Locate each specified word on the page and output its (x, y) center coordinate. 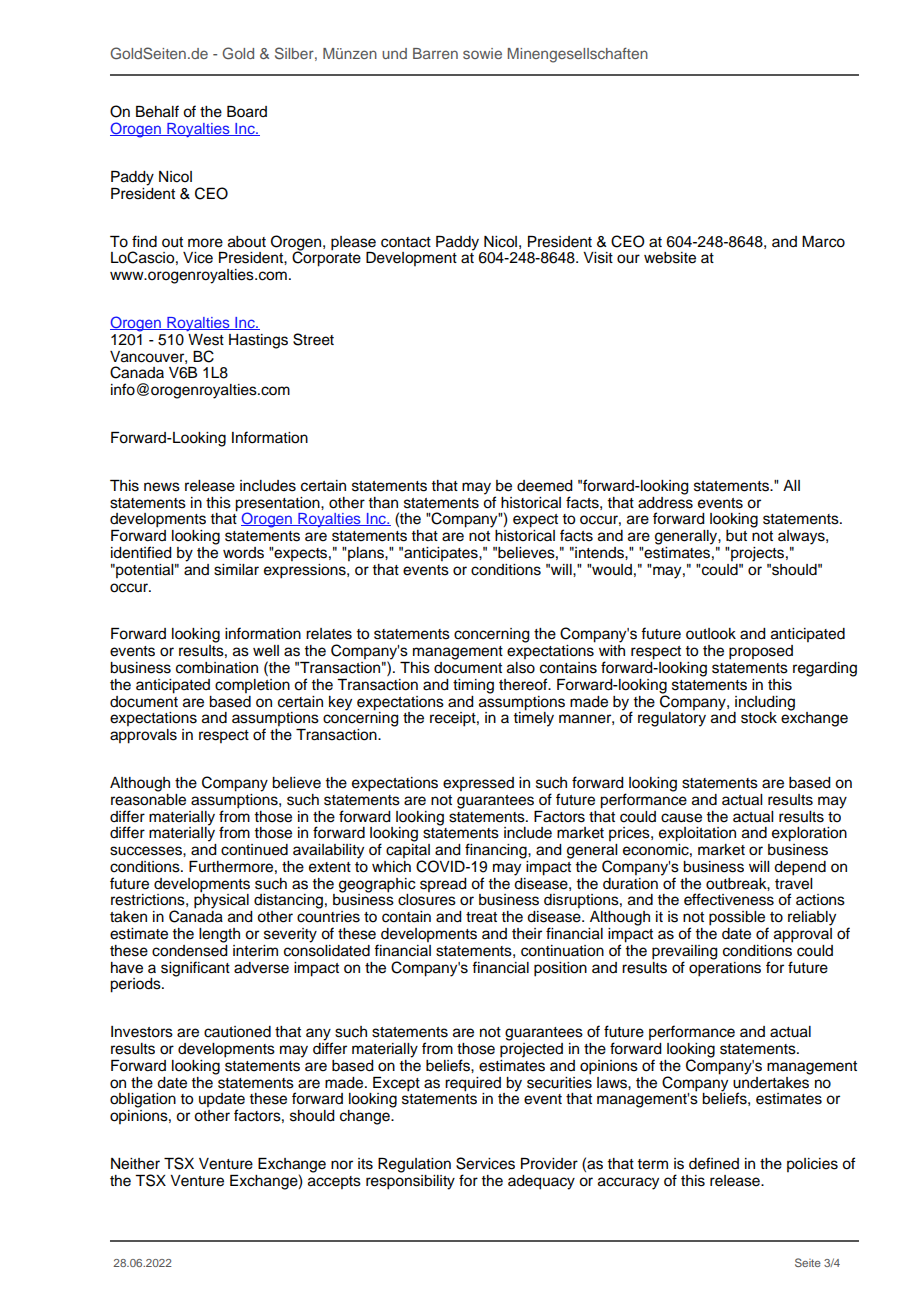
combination (217, 668)
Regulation (414, 1165)
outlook (711, 634)
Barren (435, 53)
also (521, 668)
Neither (135, 1164)
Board (247, 112)
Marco (823, 242)
